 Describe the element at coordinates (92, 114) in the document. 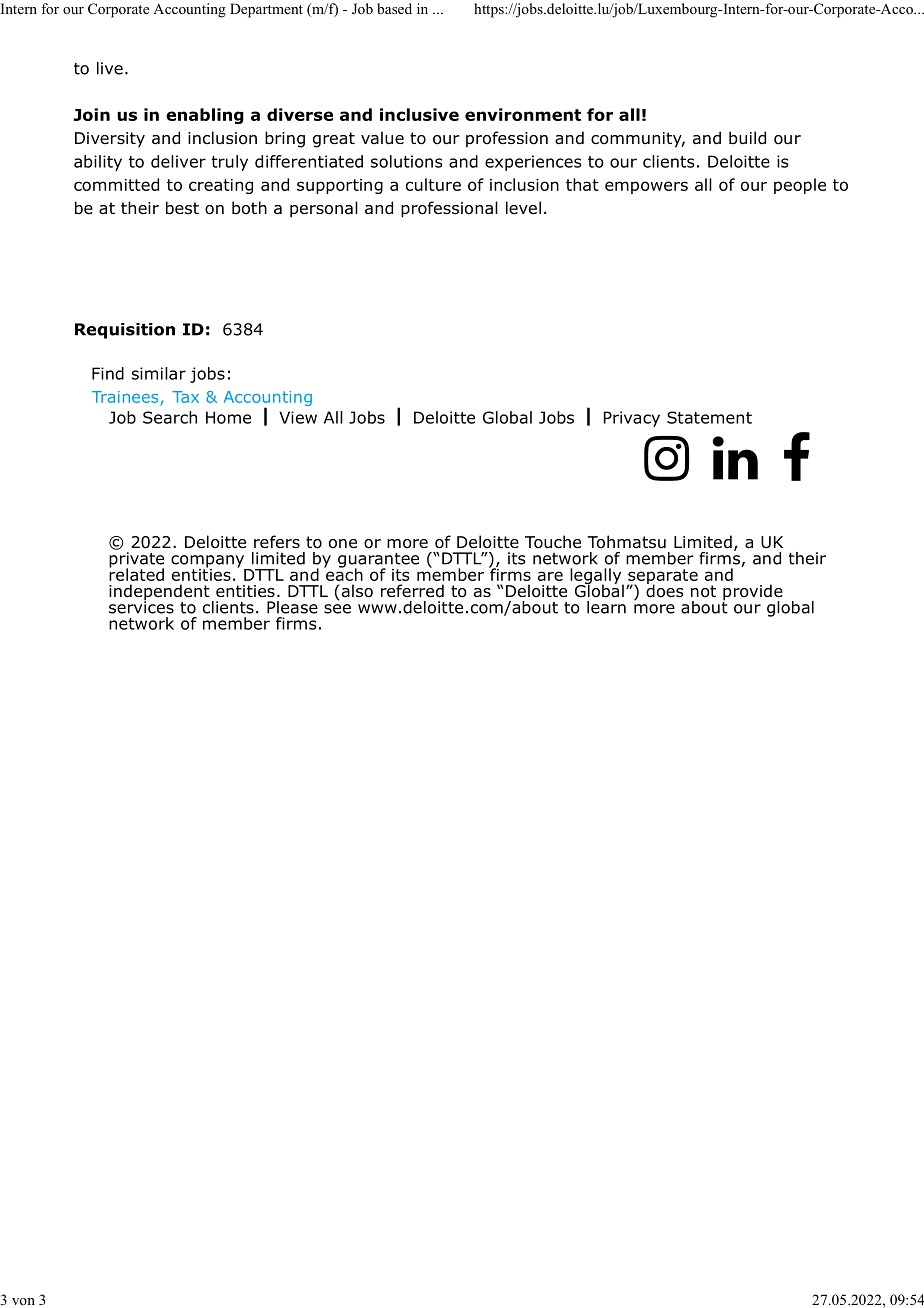

I see `Join` at that location.
